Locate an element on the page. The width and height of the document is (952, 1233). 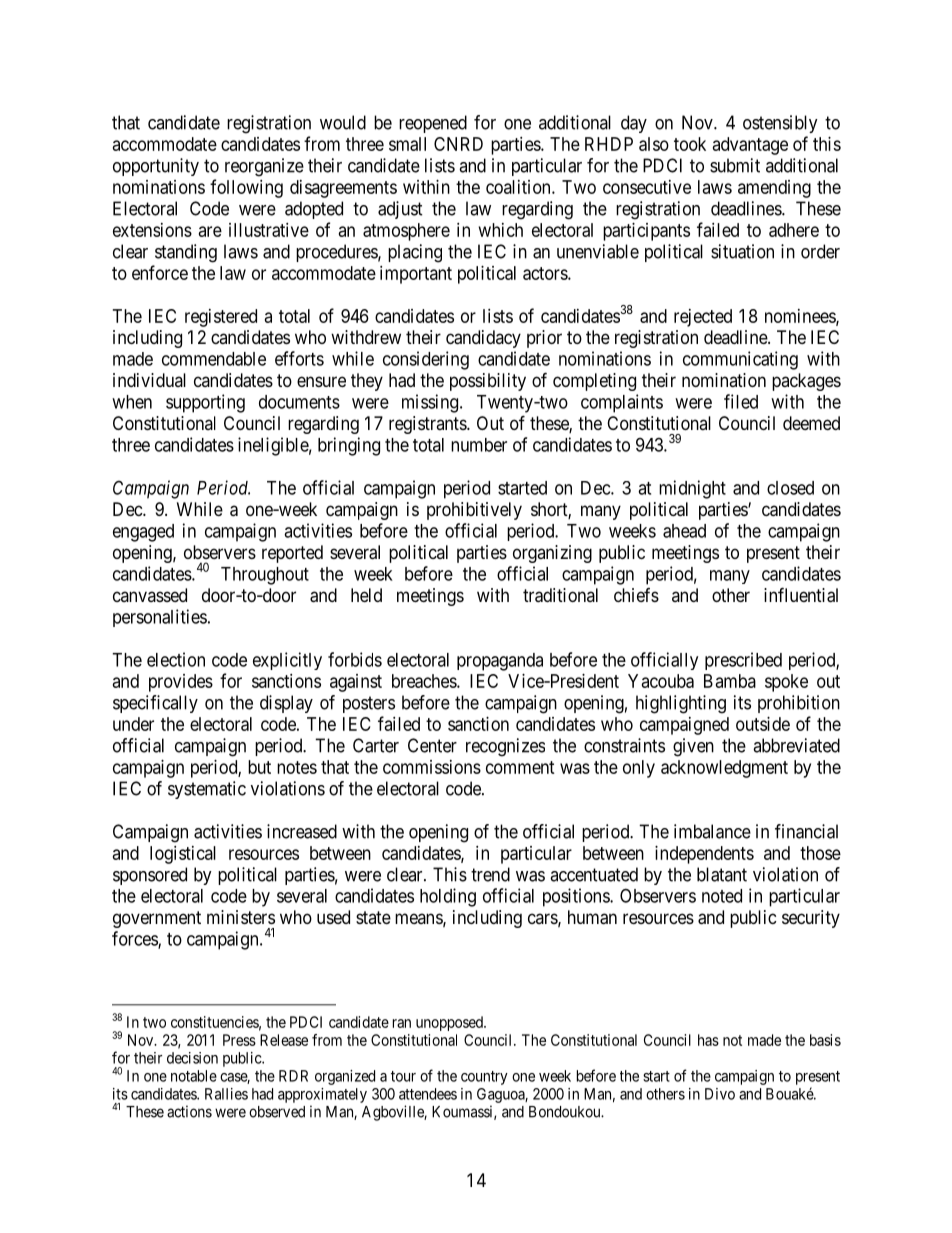
acknowledgment is located at coordinates (724, 769).
